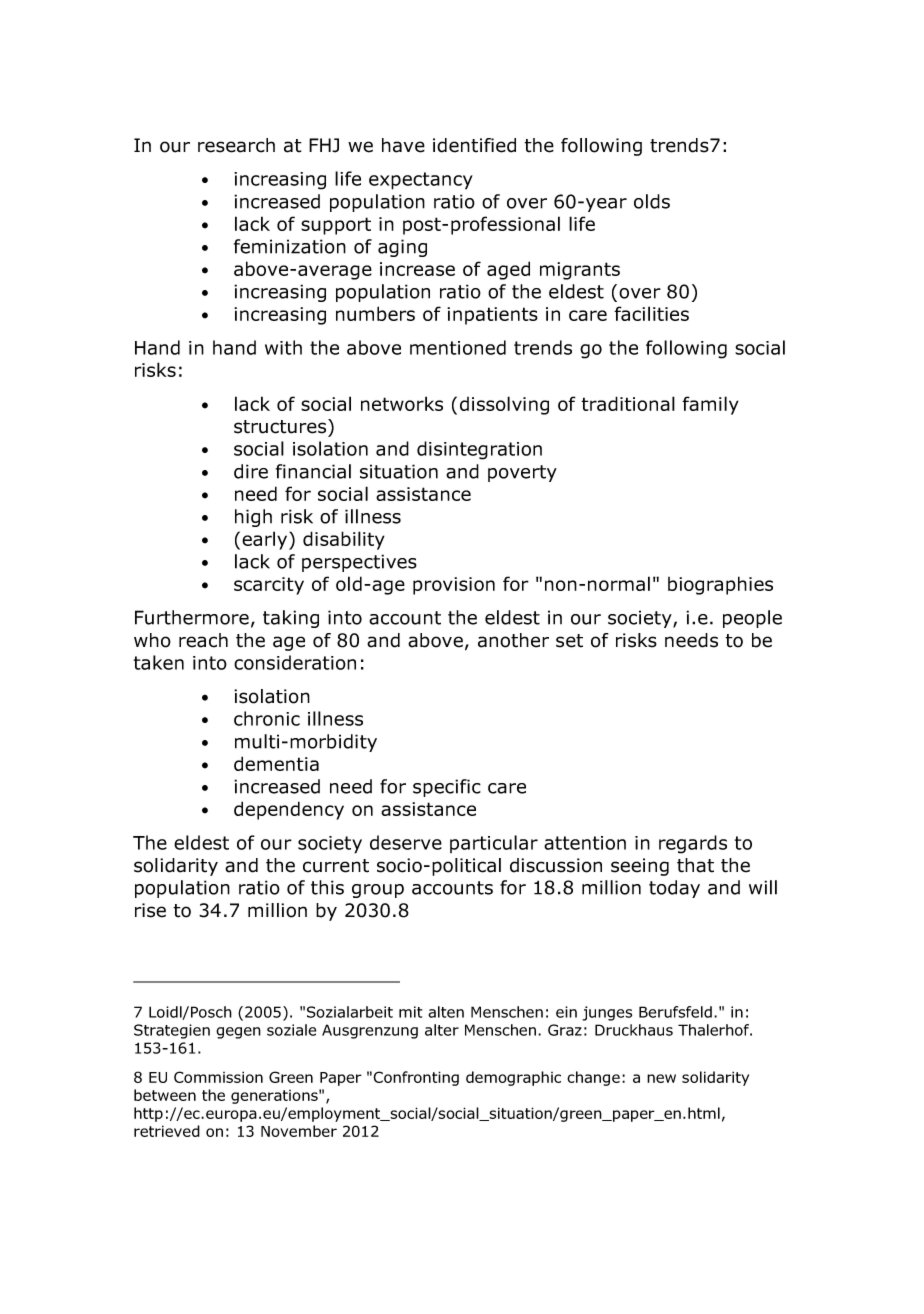 This screenshot has height=1314, width=924. I want to click on olds, so click(652, 201).
